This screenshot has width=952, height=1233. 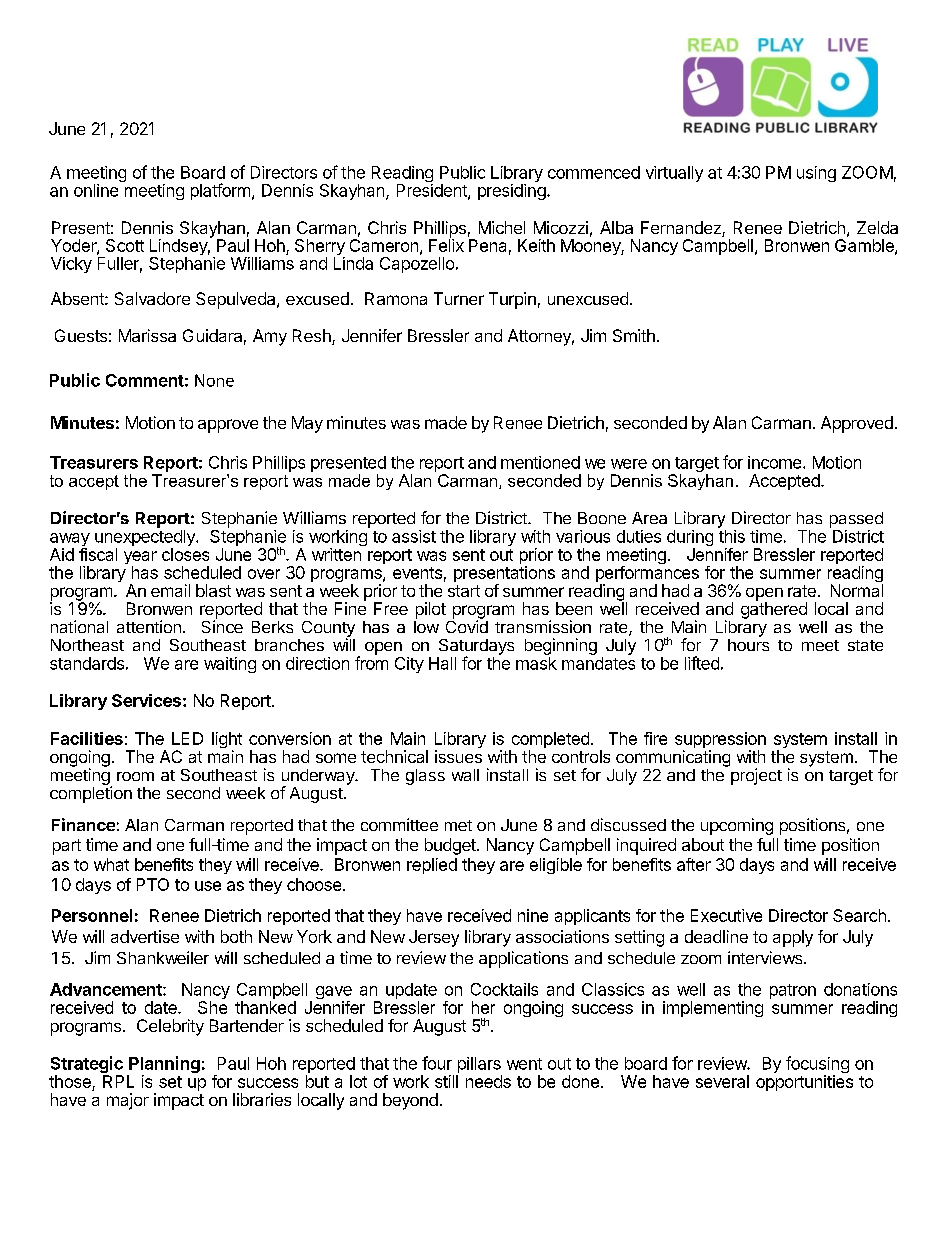 What do you see at coordinates (163, 1066) in the screenshot?
I see `Planning` at bounding box center [163, 1066].
